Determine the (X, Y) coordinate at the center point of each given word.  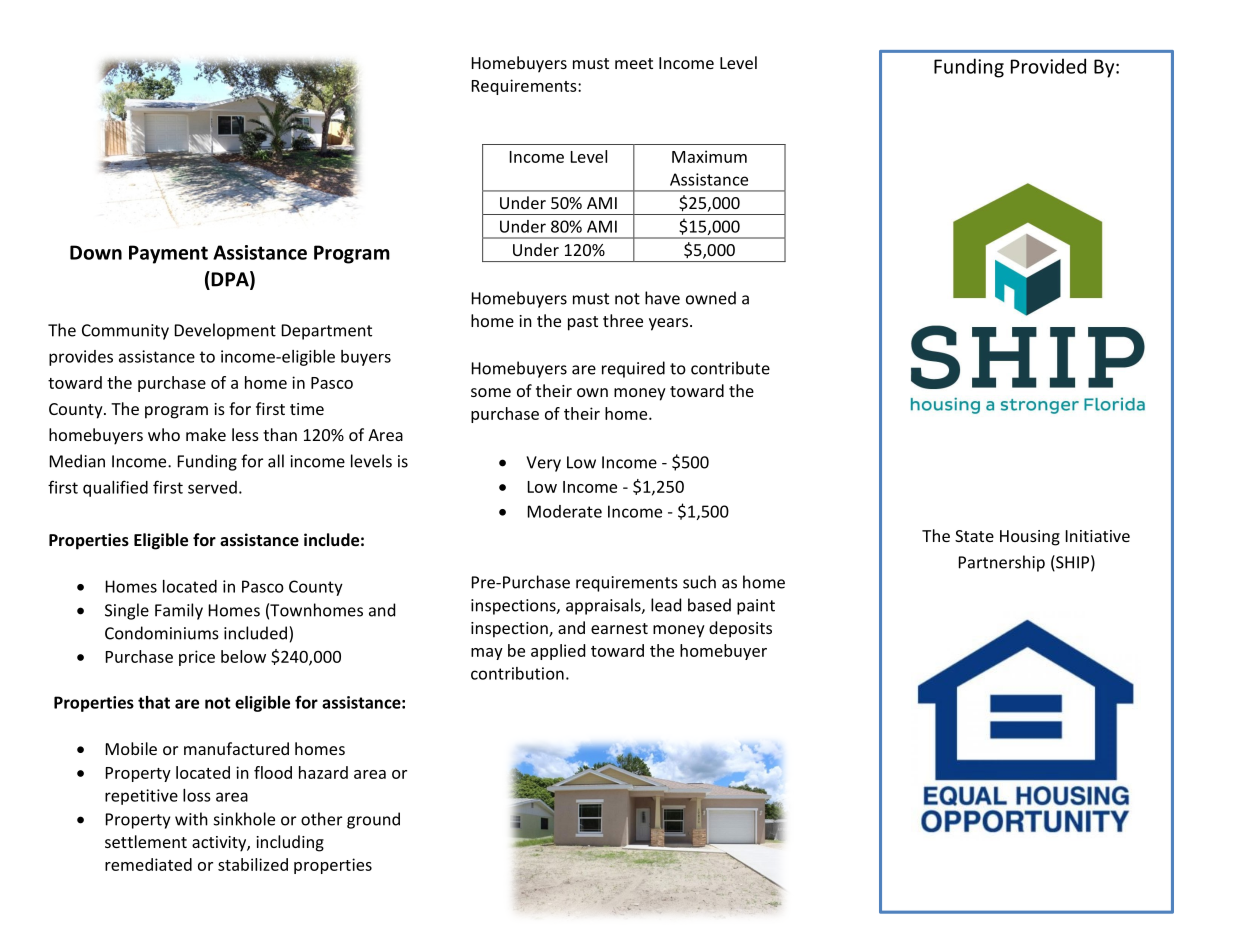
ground (373, 820)
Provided (1048, 66)
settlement (146, 841)
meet (634, 63)
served (212, 487)
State (974, 536)
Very (543, 464)
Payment (168, 254)
